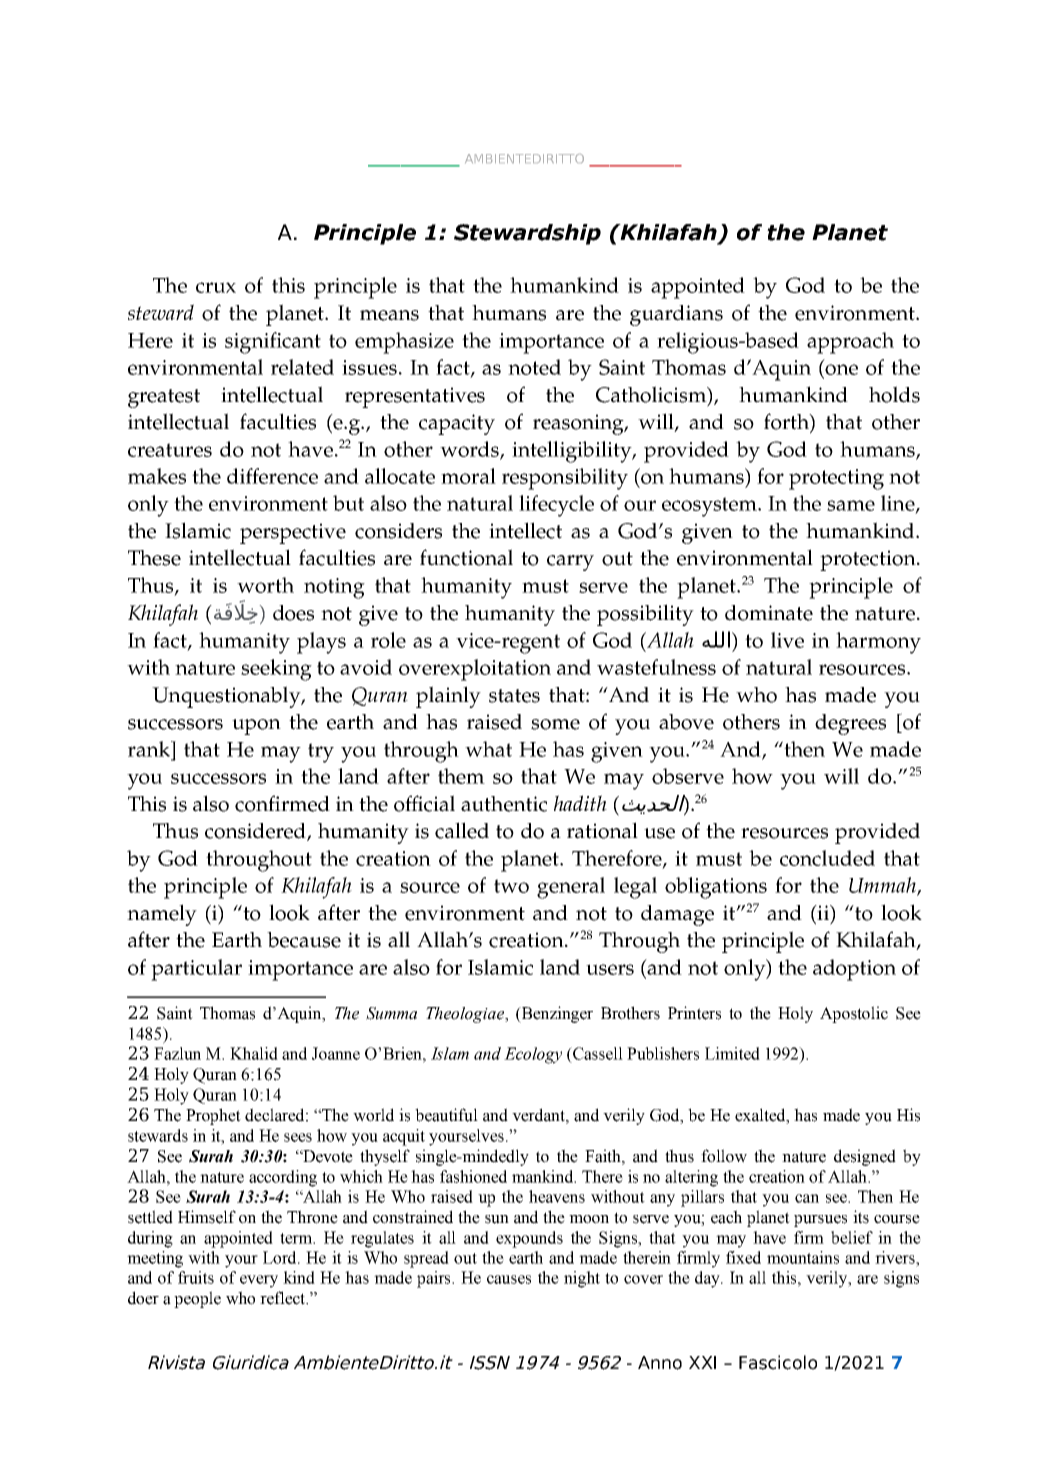 This screenshot has width=1042, height=1474. What do you see at coordinates (787, 640) in the screenshot?
I see `live` at bounding box center [787, 640].
